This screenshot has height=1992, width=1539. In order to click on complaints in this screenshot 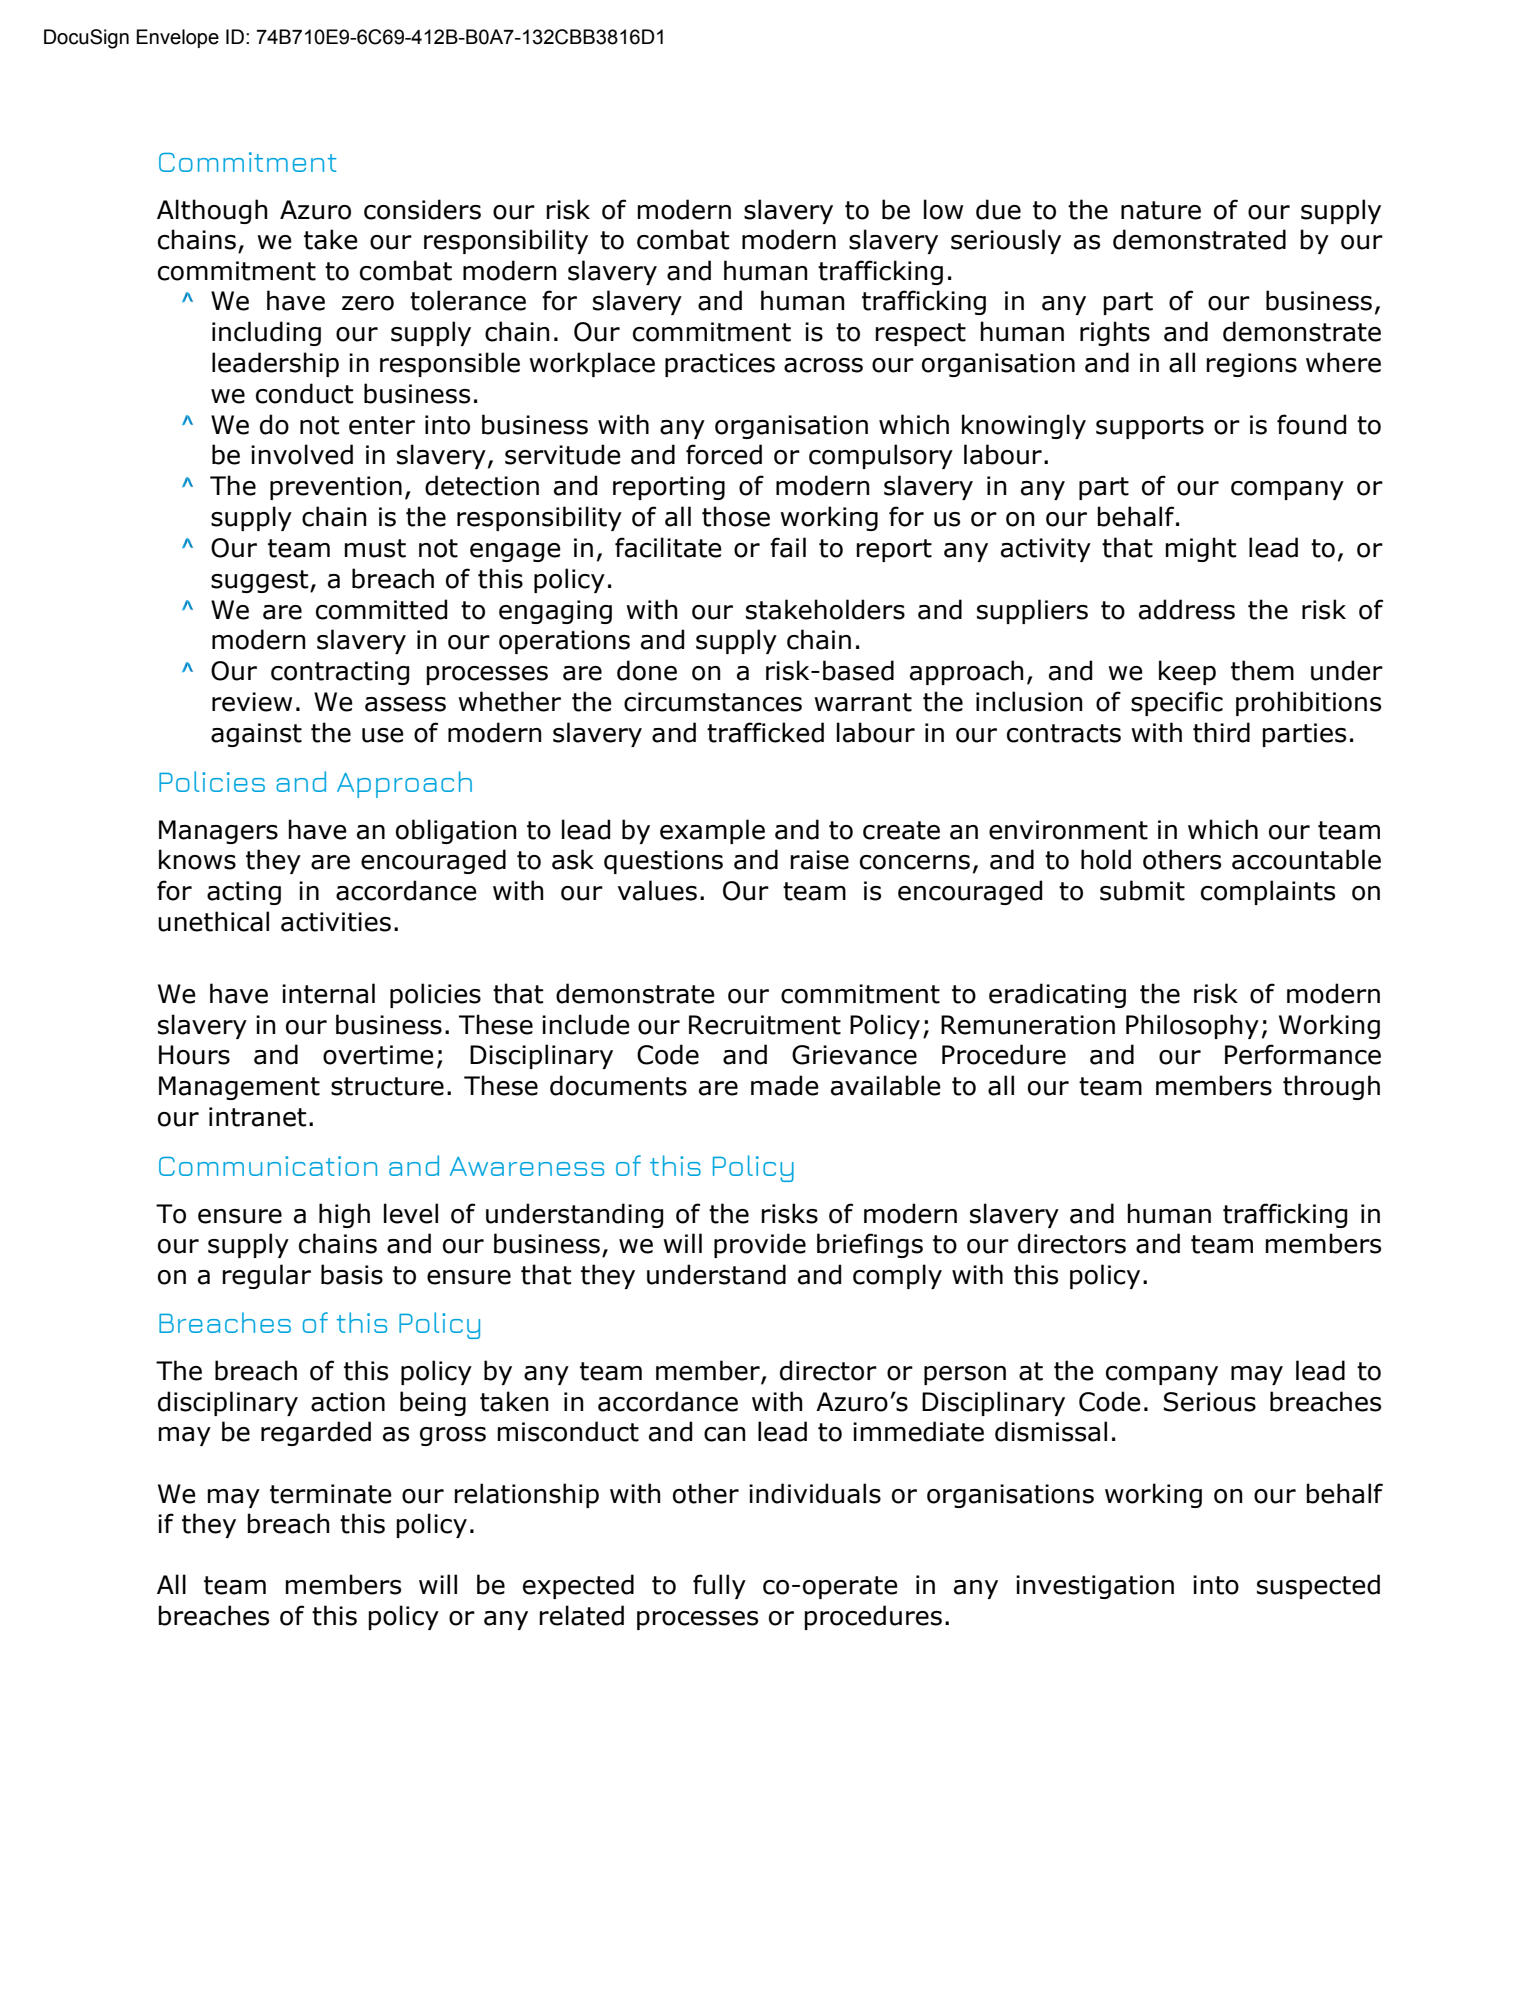, I will do `click(1268, 892)`.
